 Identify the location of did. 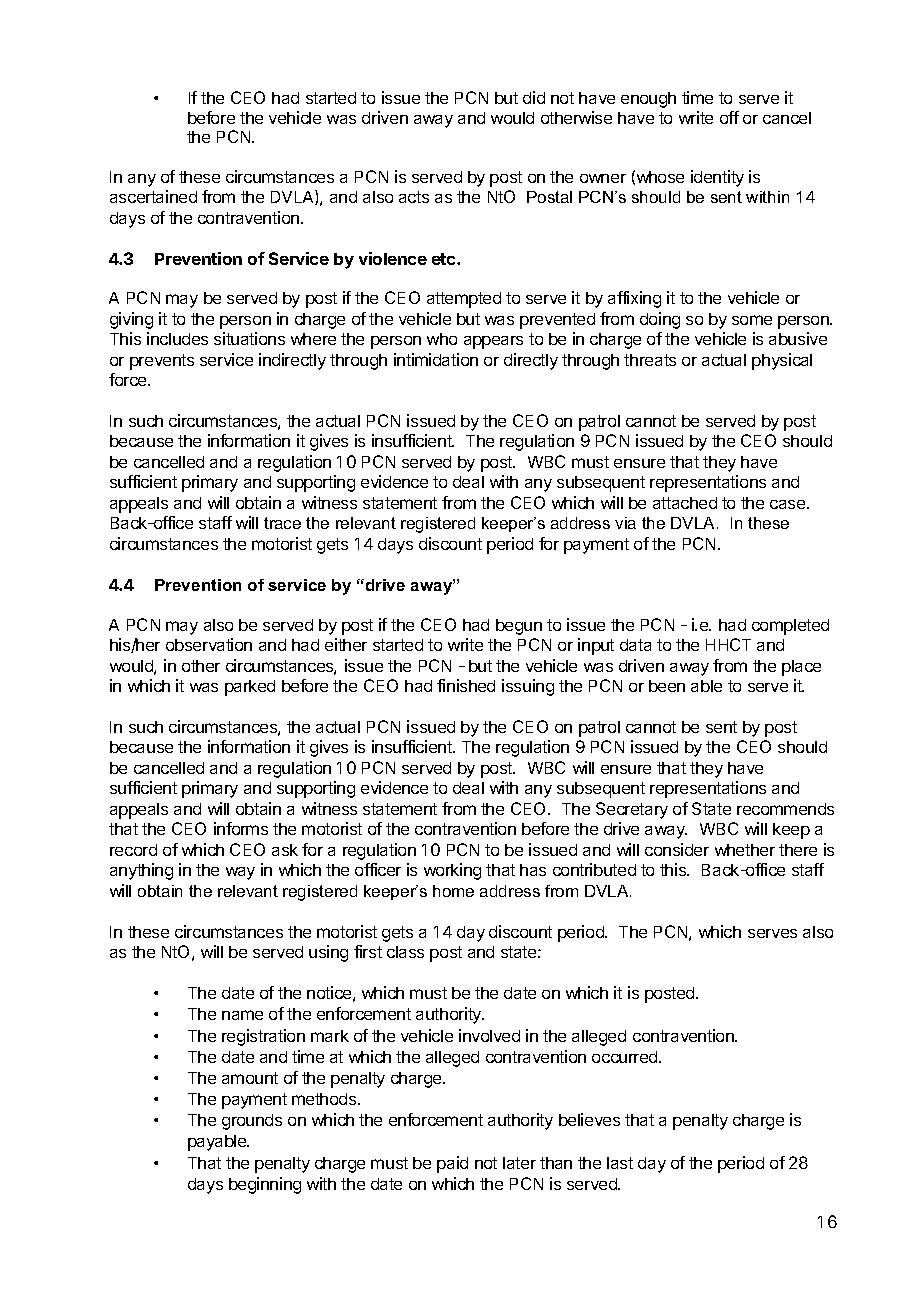
(534, 97).
